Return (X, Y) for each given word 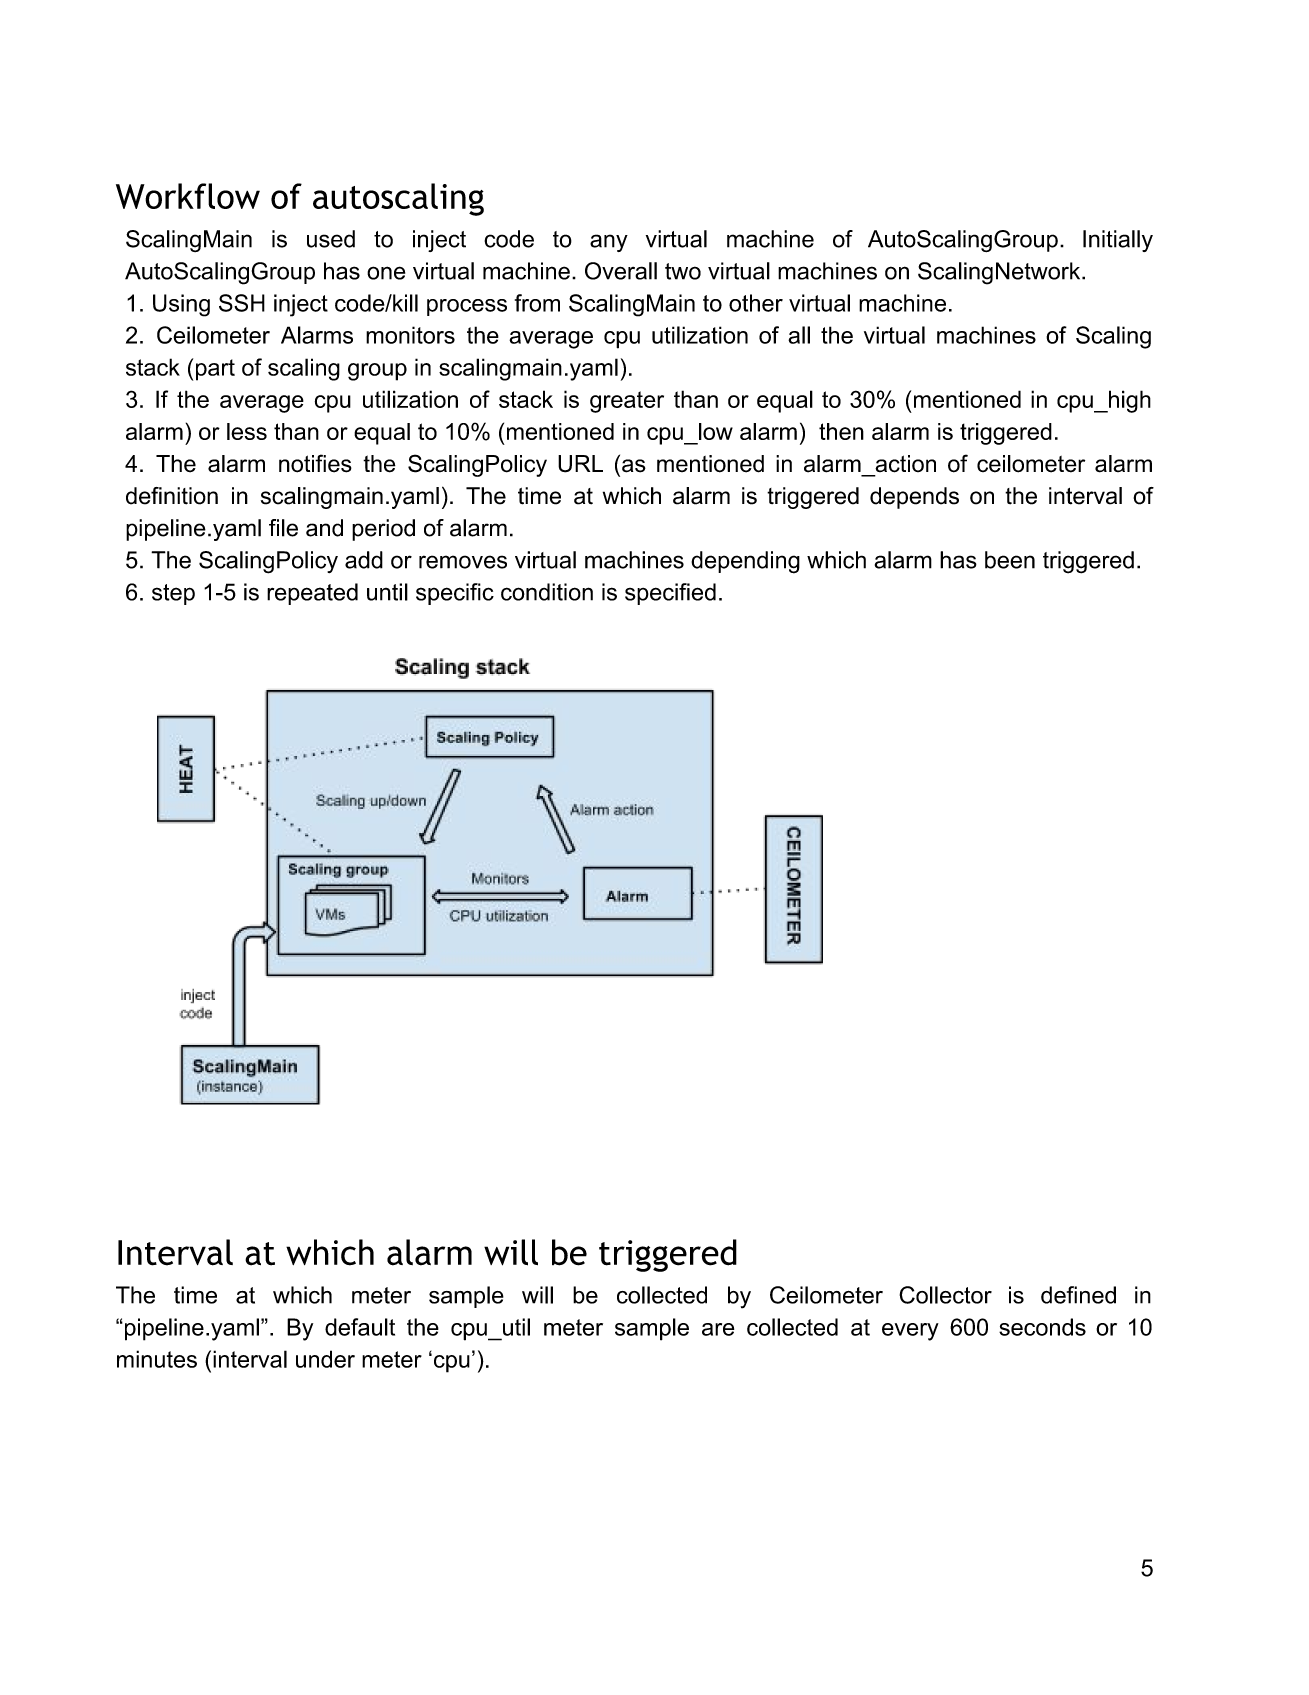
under (325, 1359)
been (1010, 560)
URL (580, 464)
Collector (945, 1295)
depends (914, 498)
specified (670, 594)
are (718, 1329)
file (283, 528)
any (609, 243)
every (910, 1332)
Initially (1118, 241)
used (331, 239)
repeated (312, 594)
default (360, 1327)
